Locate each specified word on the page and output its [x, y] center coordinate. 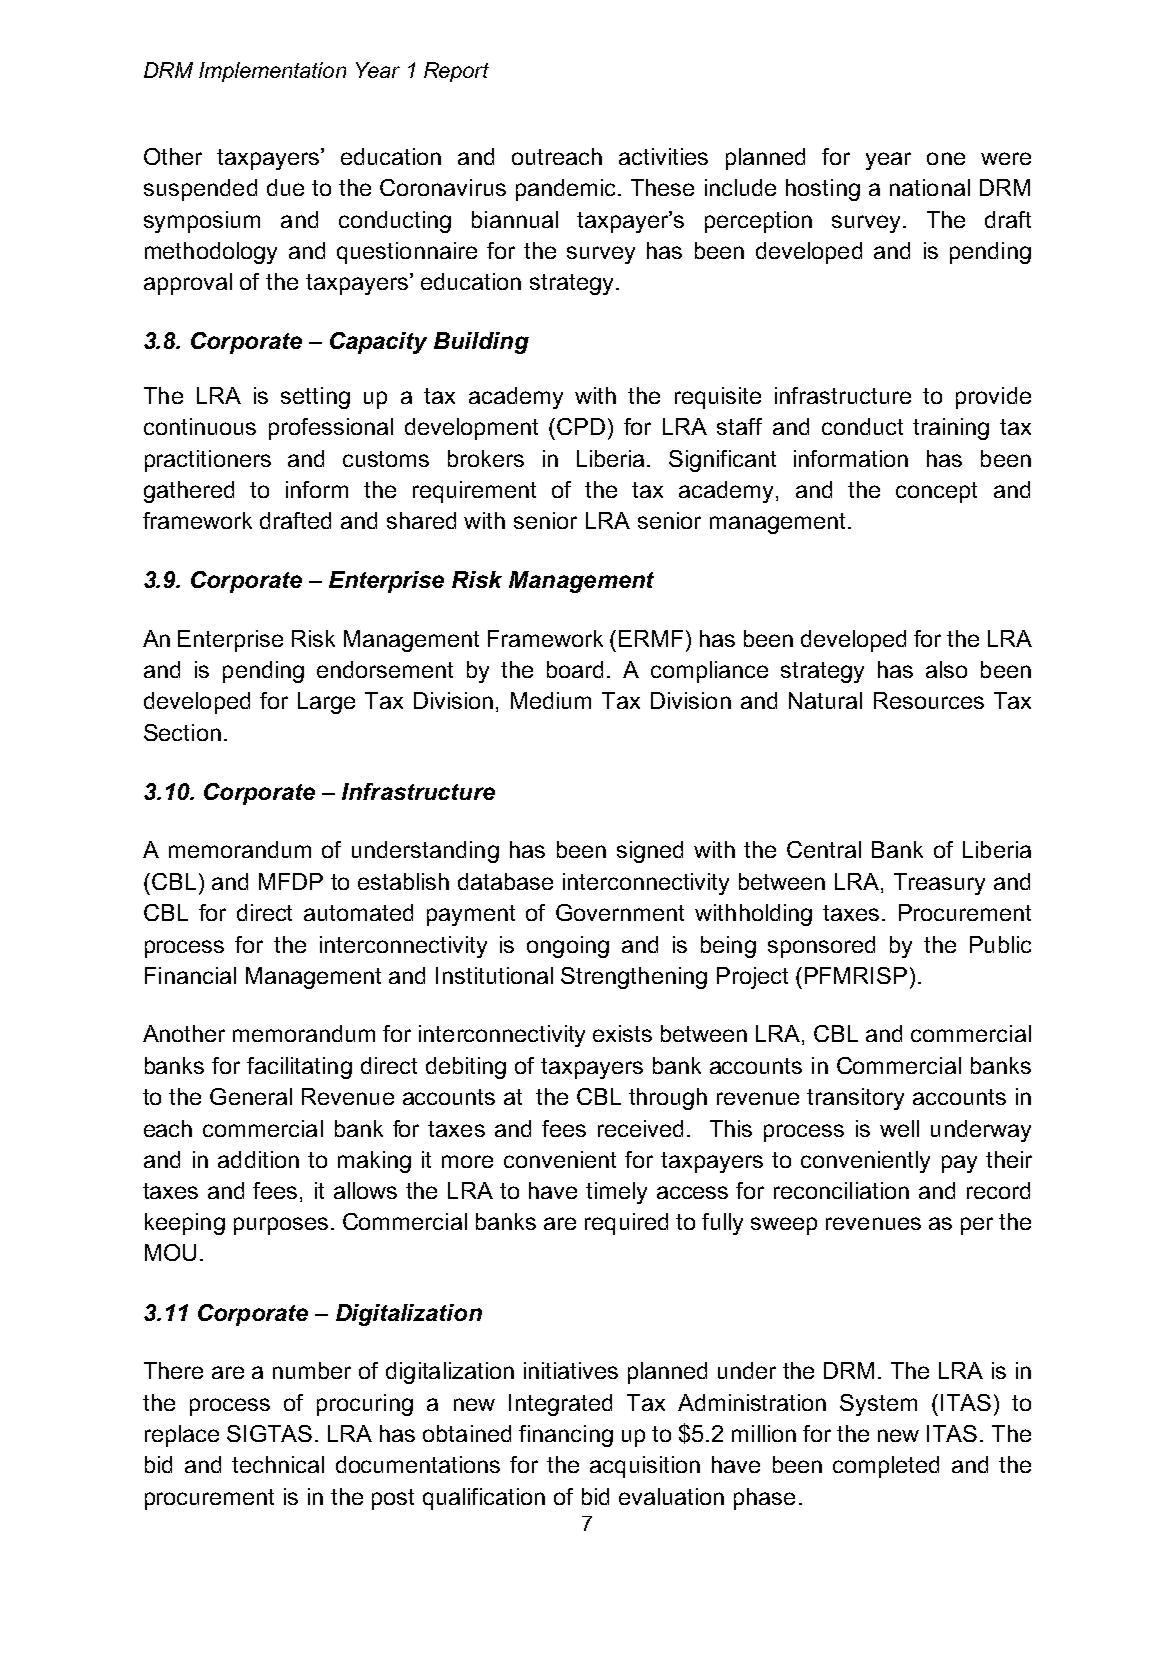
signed [650, 852]
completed [886, 1467]
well [899, 1128]
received [640, 1128]
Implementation [272, 72]
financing [566, 1436]
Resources [929, 700]
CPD [581, 426]
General [251, 1096]
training [951, 429]
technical [278, 1464]
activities [663, 156]
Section [182, 732]
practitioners [208, 461]
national [930, 187]
